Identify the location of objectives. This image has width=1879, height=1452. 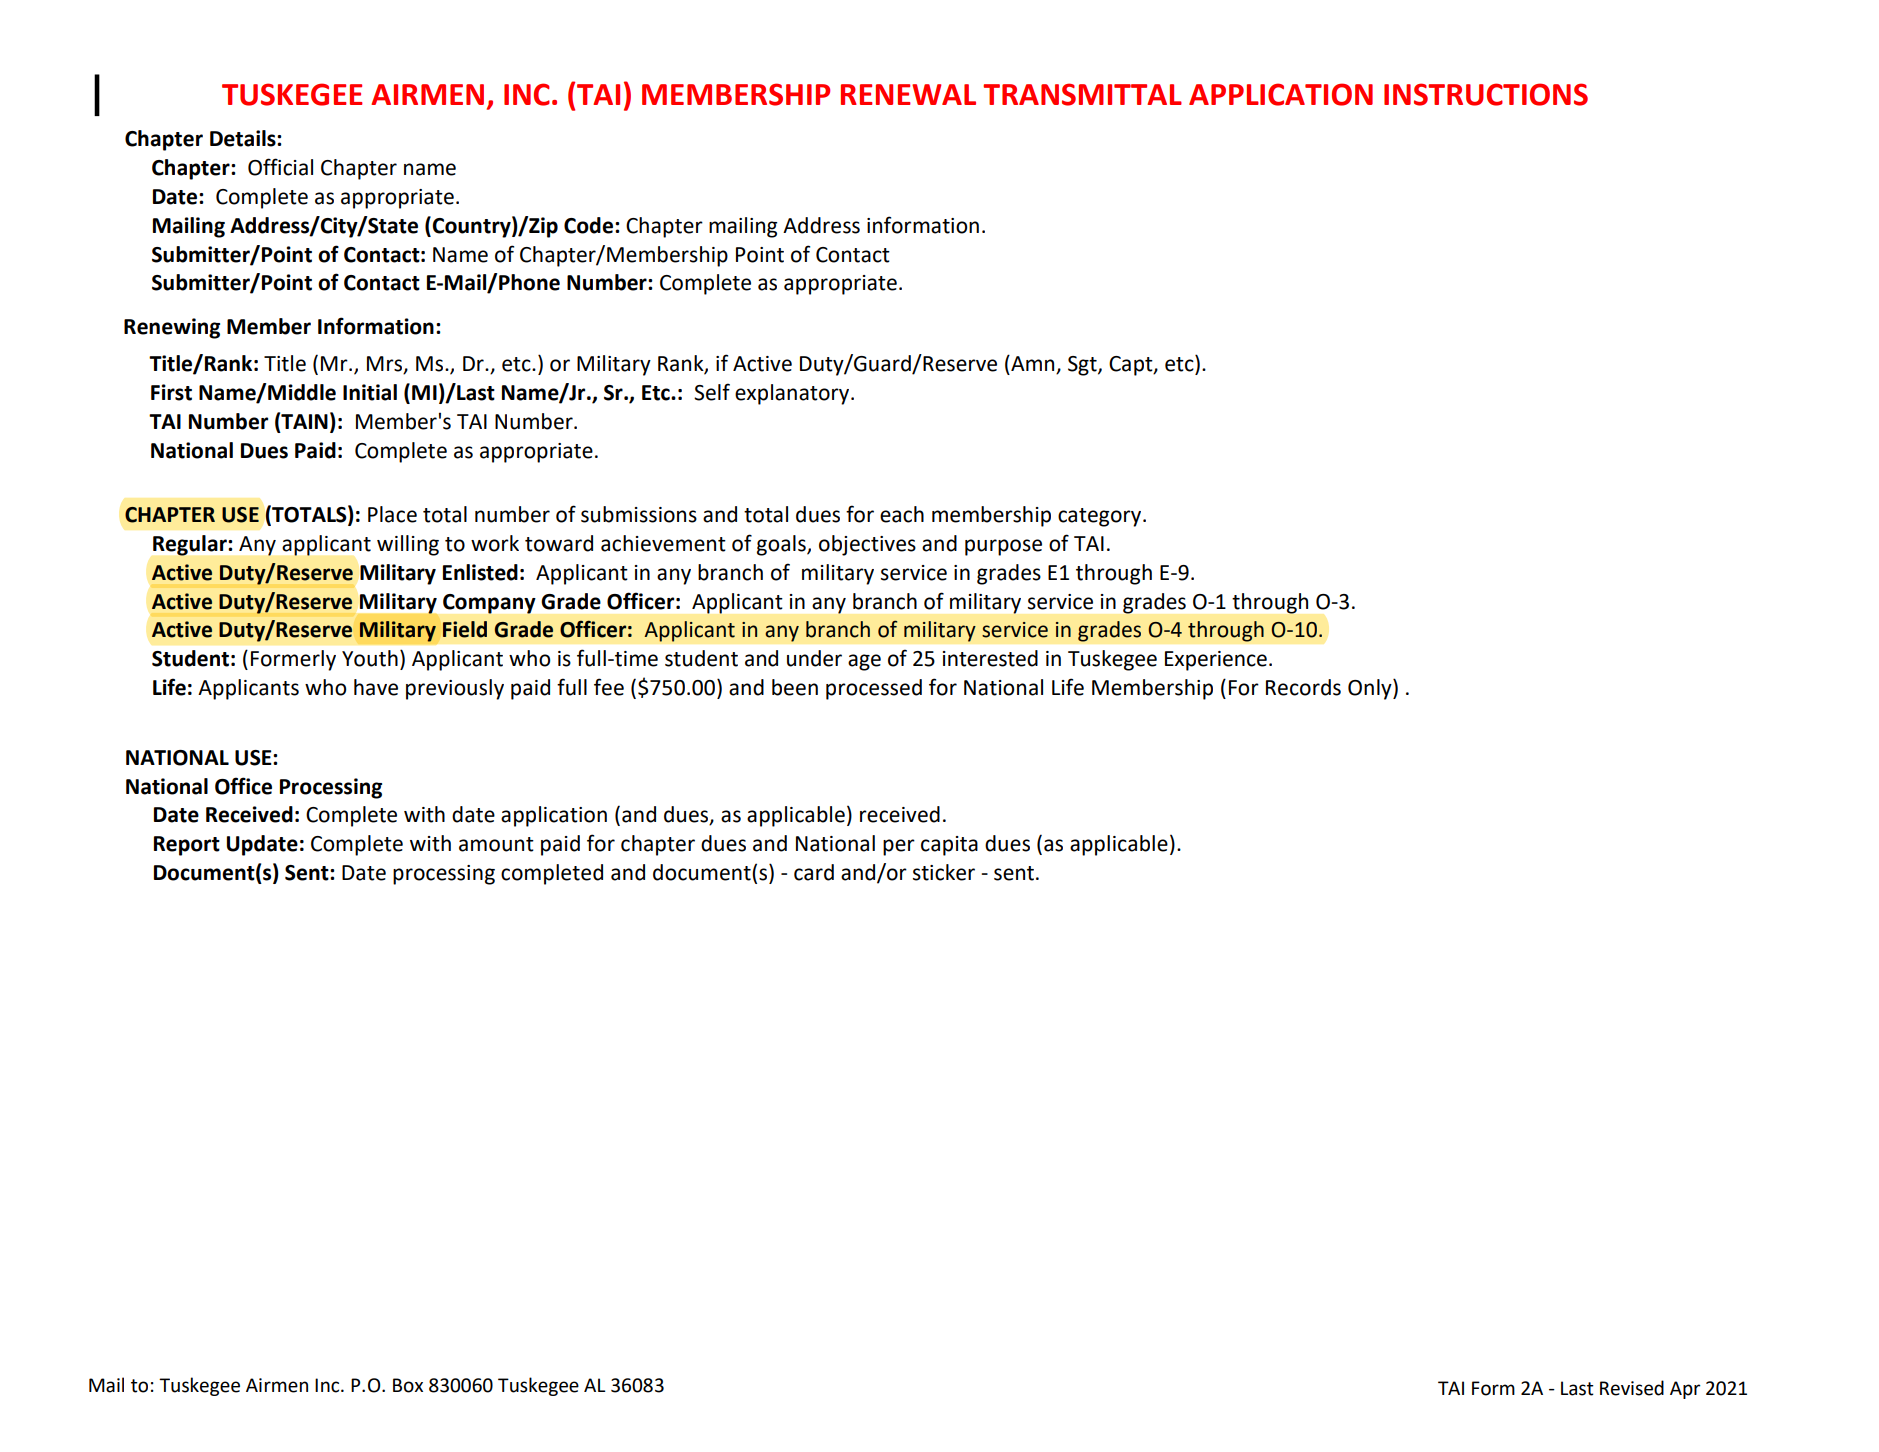
(867, 545).
